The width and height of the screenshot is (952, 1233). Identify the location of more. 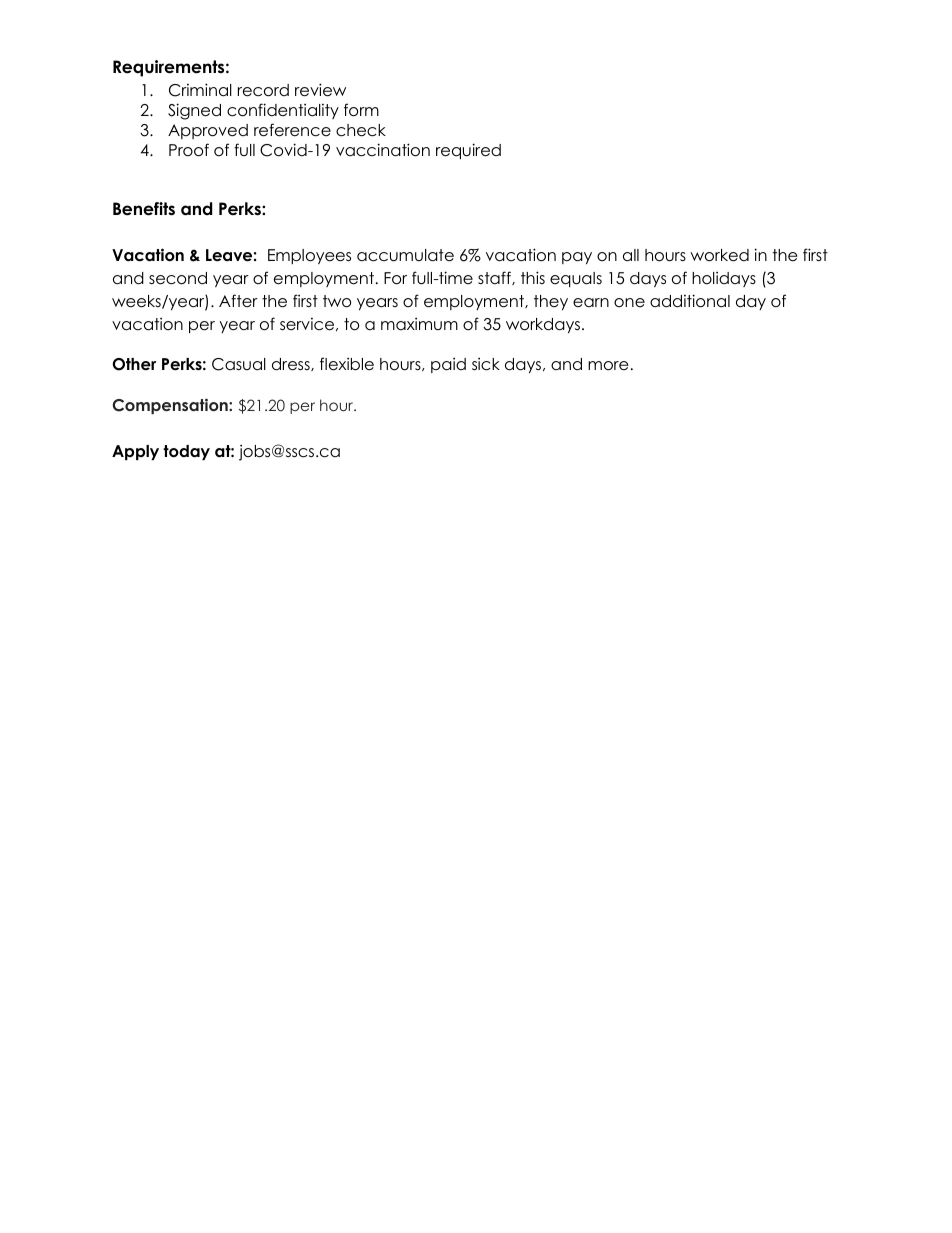
(608, 366).
